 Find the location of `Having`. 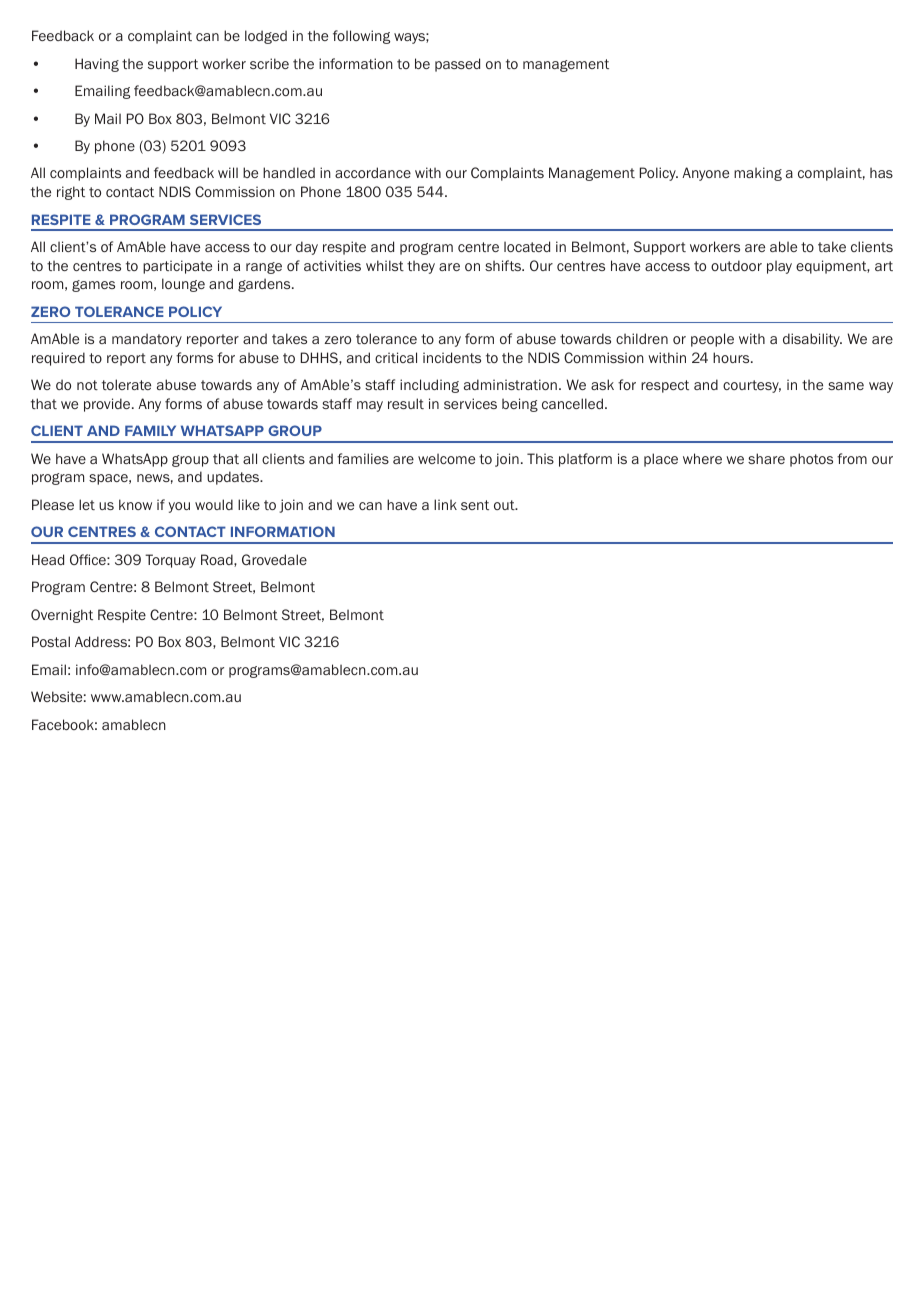

Having is located at coordinates (97, 65).
